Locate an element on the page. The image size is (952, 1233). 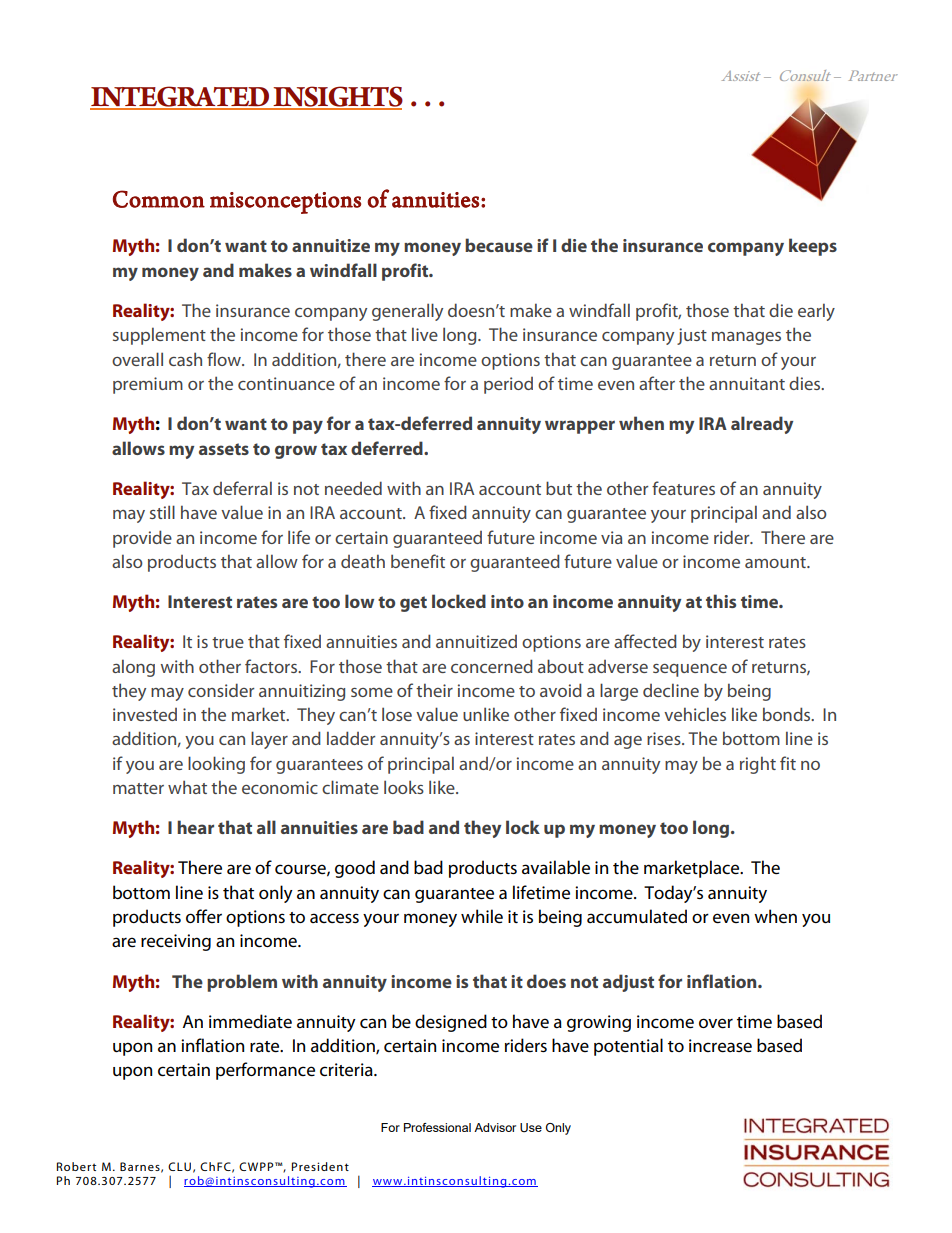
true is located at coordinates (228, 642).
